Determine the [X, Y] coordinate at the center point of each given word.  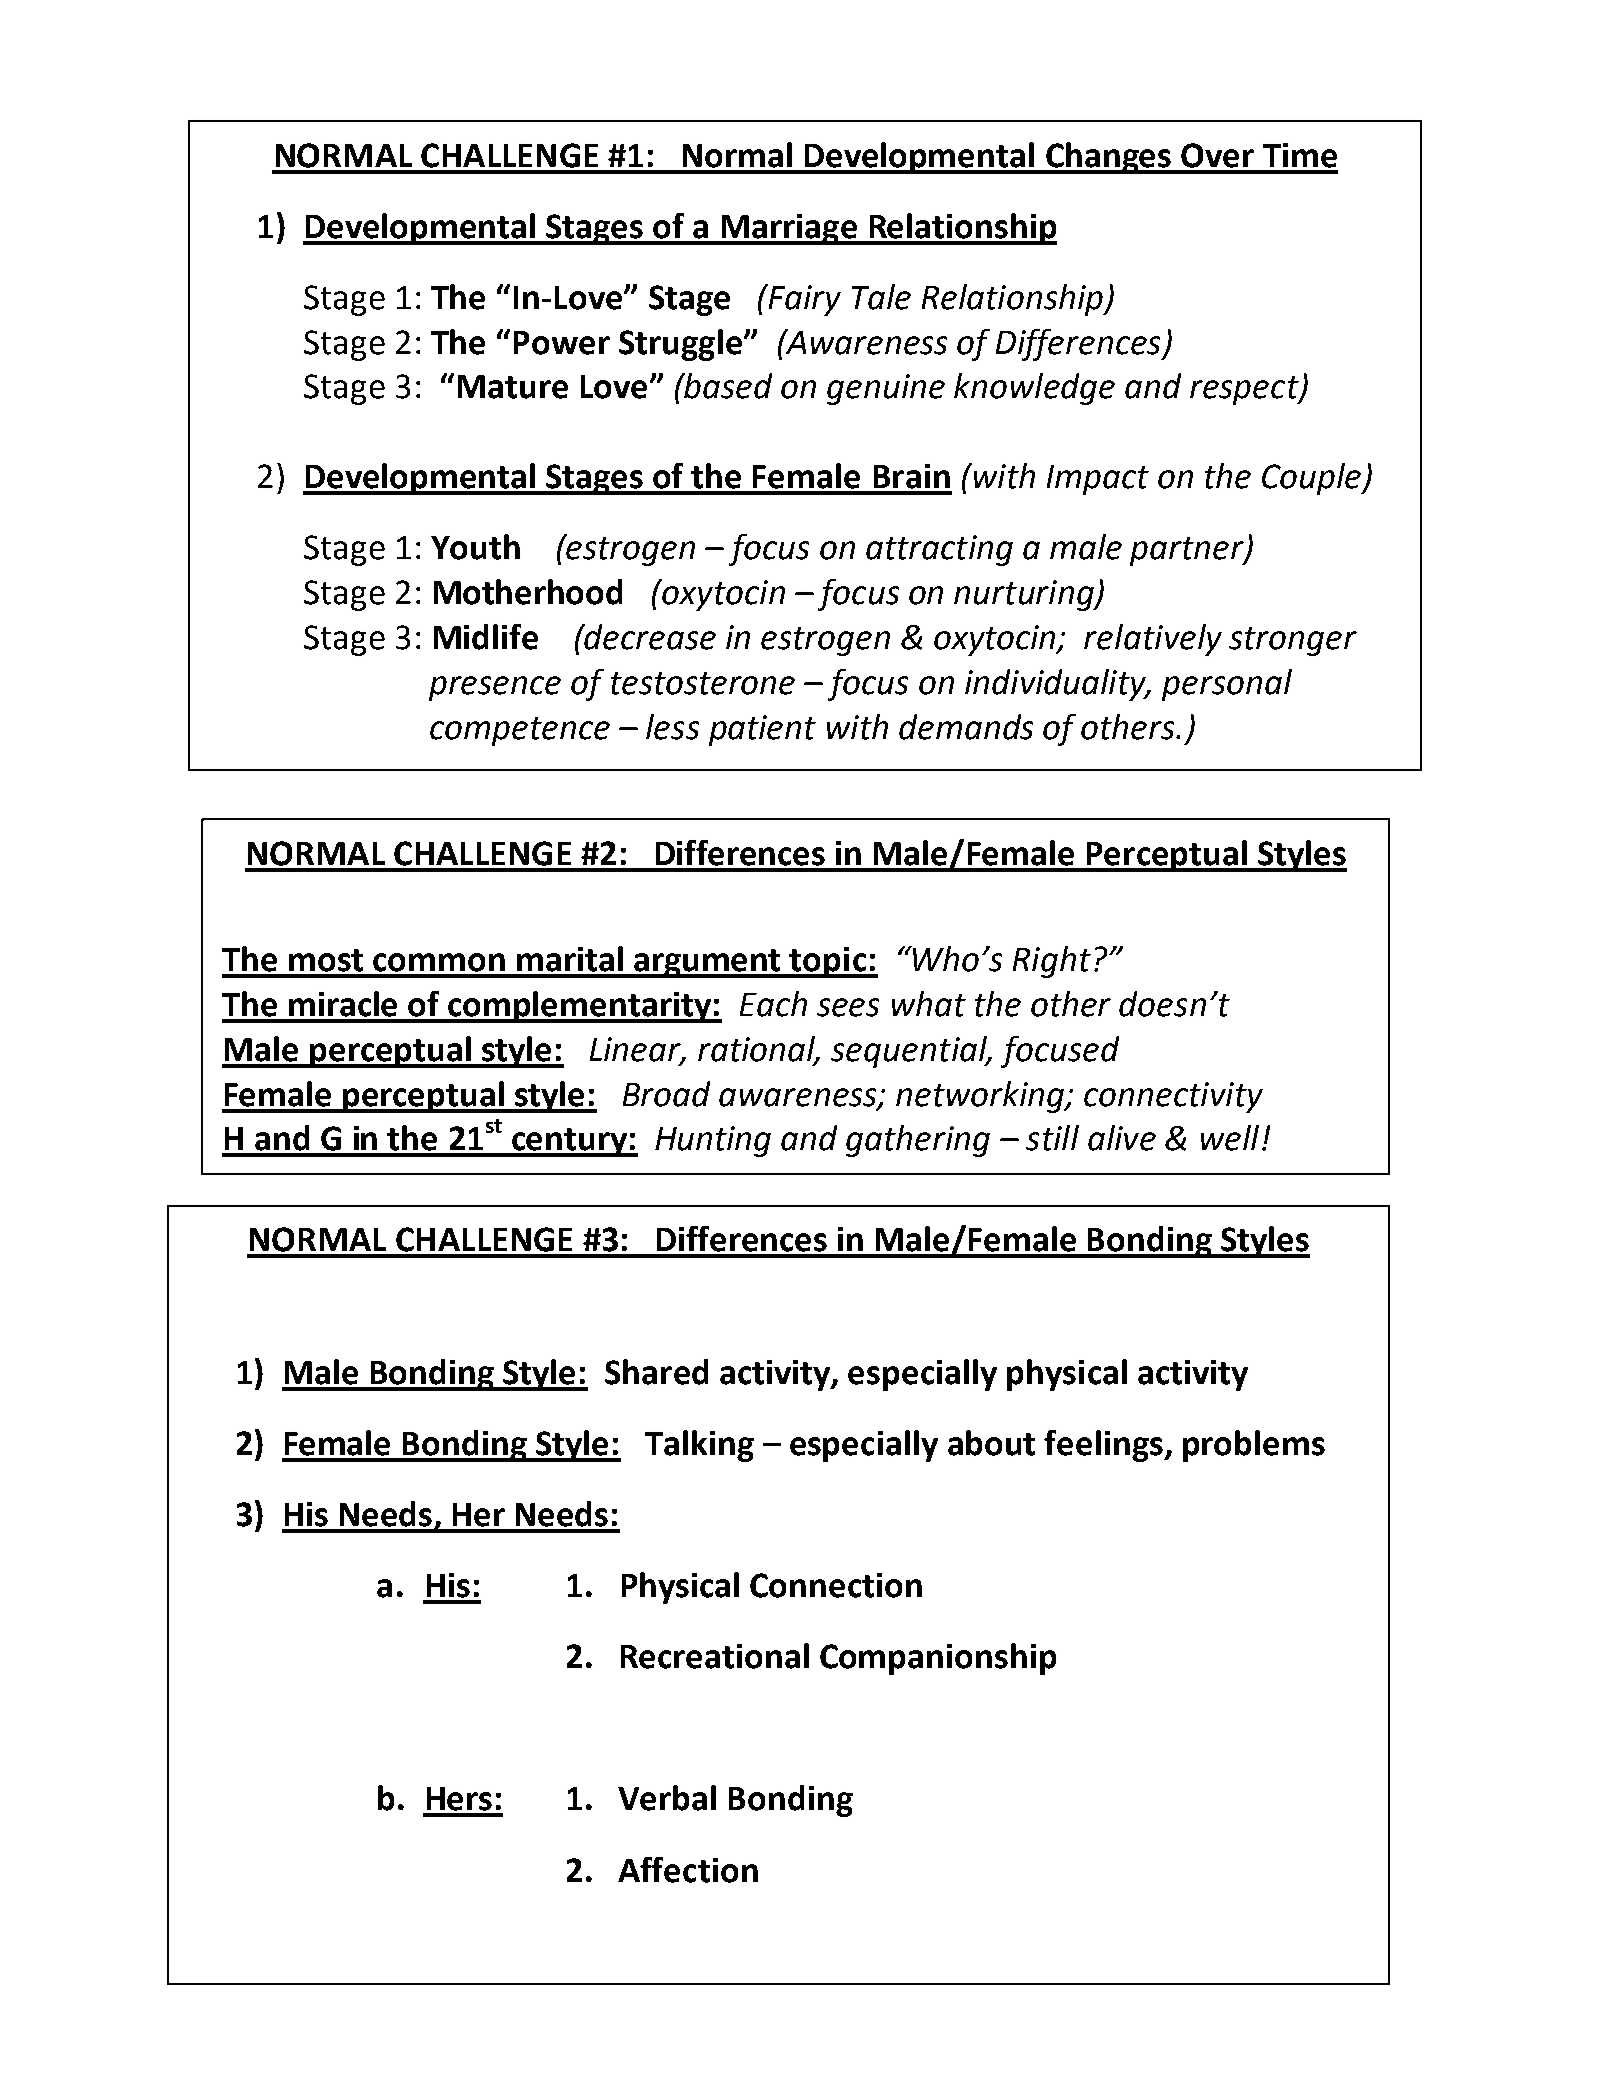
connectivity [1173, 1097]
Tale [881, 297]
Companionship [938, 1659]
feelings [1104, 1446]
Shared [656, 1372]
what [929, 1004]
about [991, 1443]
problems [1254, 1446]
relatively [1153, 640]
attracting [939, 550]
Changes [1109, 158]
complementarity [580, 1007]
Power [562, 343]
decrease [649, 637]
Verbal [667, 1798]
